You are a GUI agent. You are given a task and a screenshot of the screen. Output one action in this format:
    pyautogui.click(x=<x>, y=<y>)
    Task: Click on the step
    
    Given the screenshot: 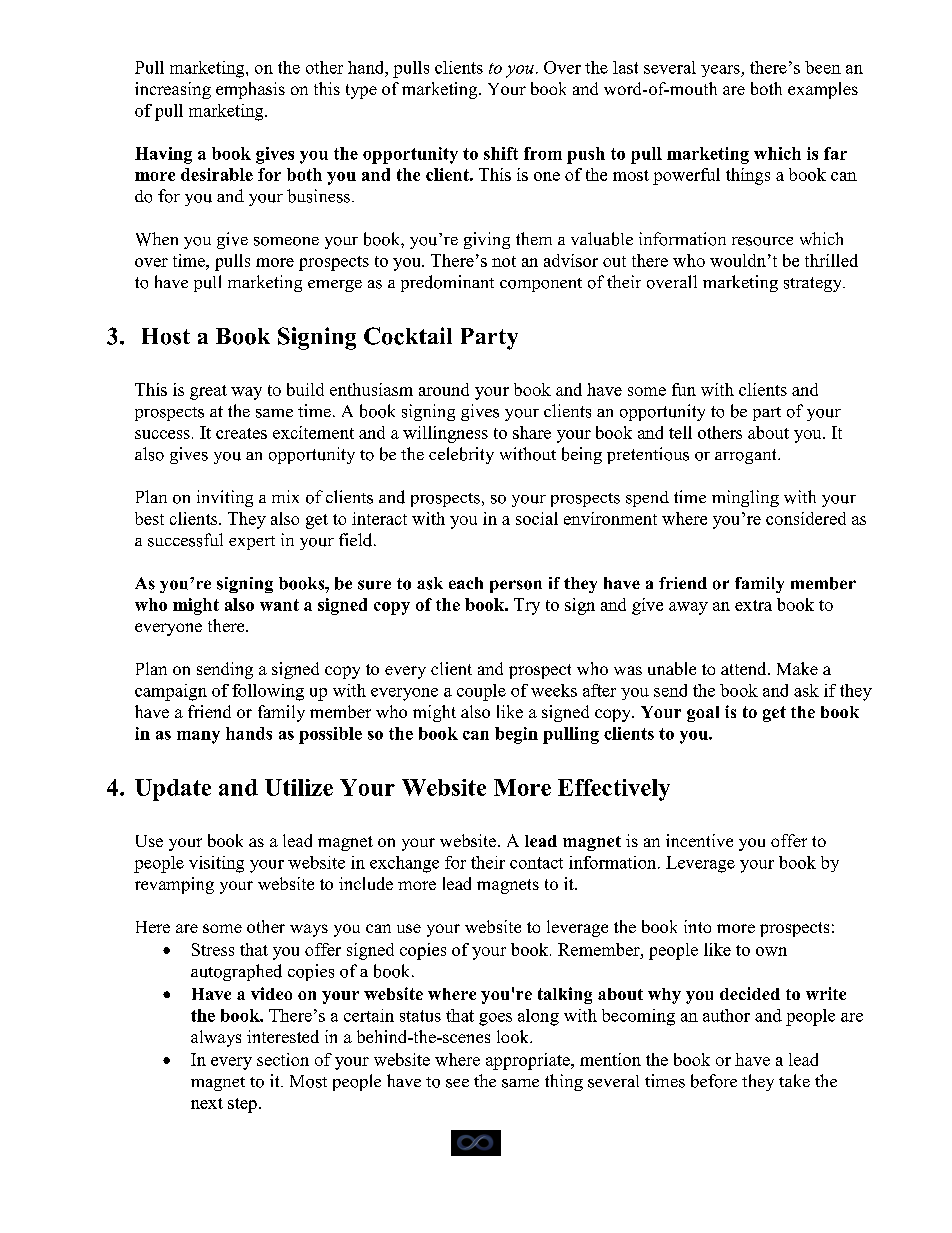 What is the action you would take?
    pyautogui.click(x=242, y=1105)
